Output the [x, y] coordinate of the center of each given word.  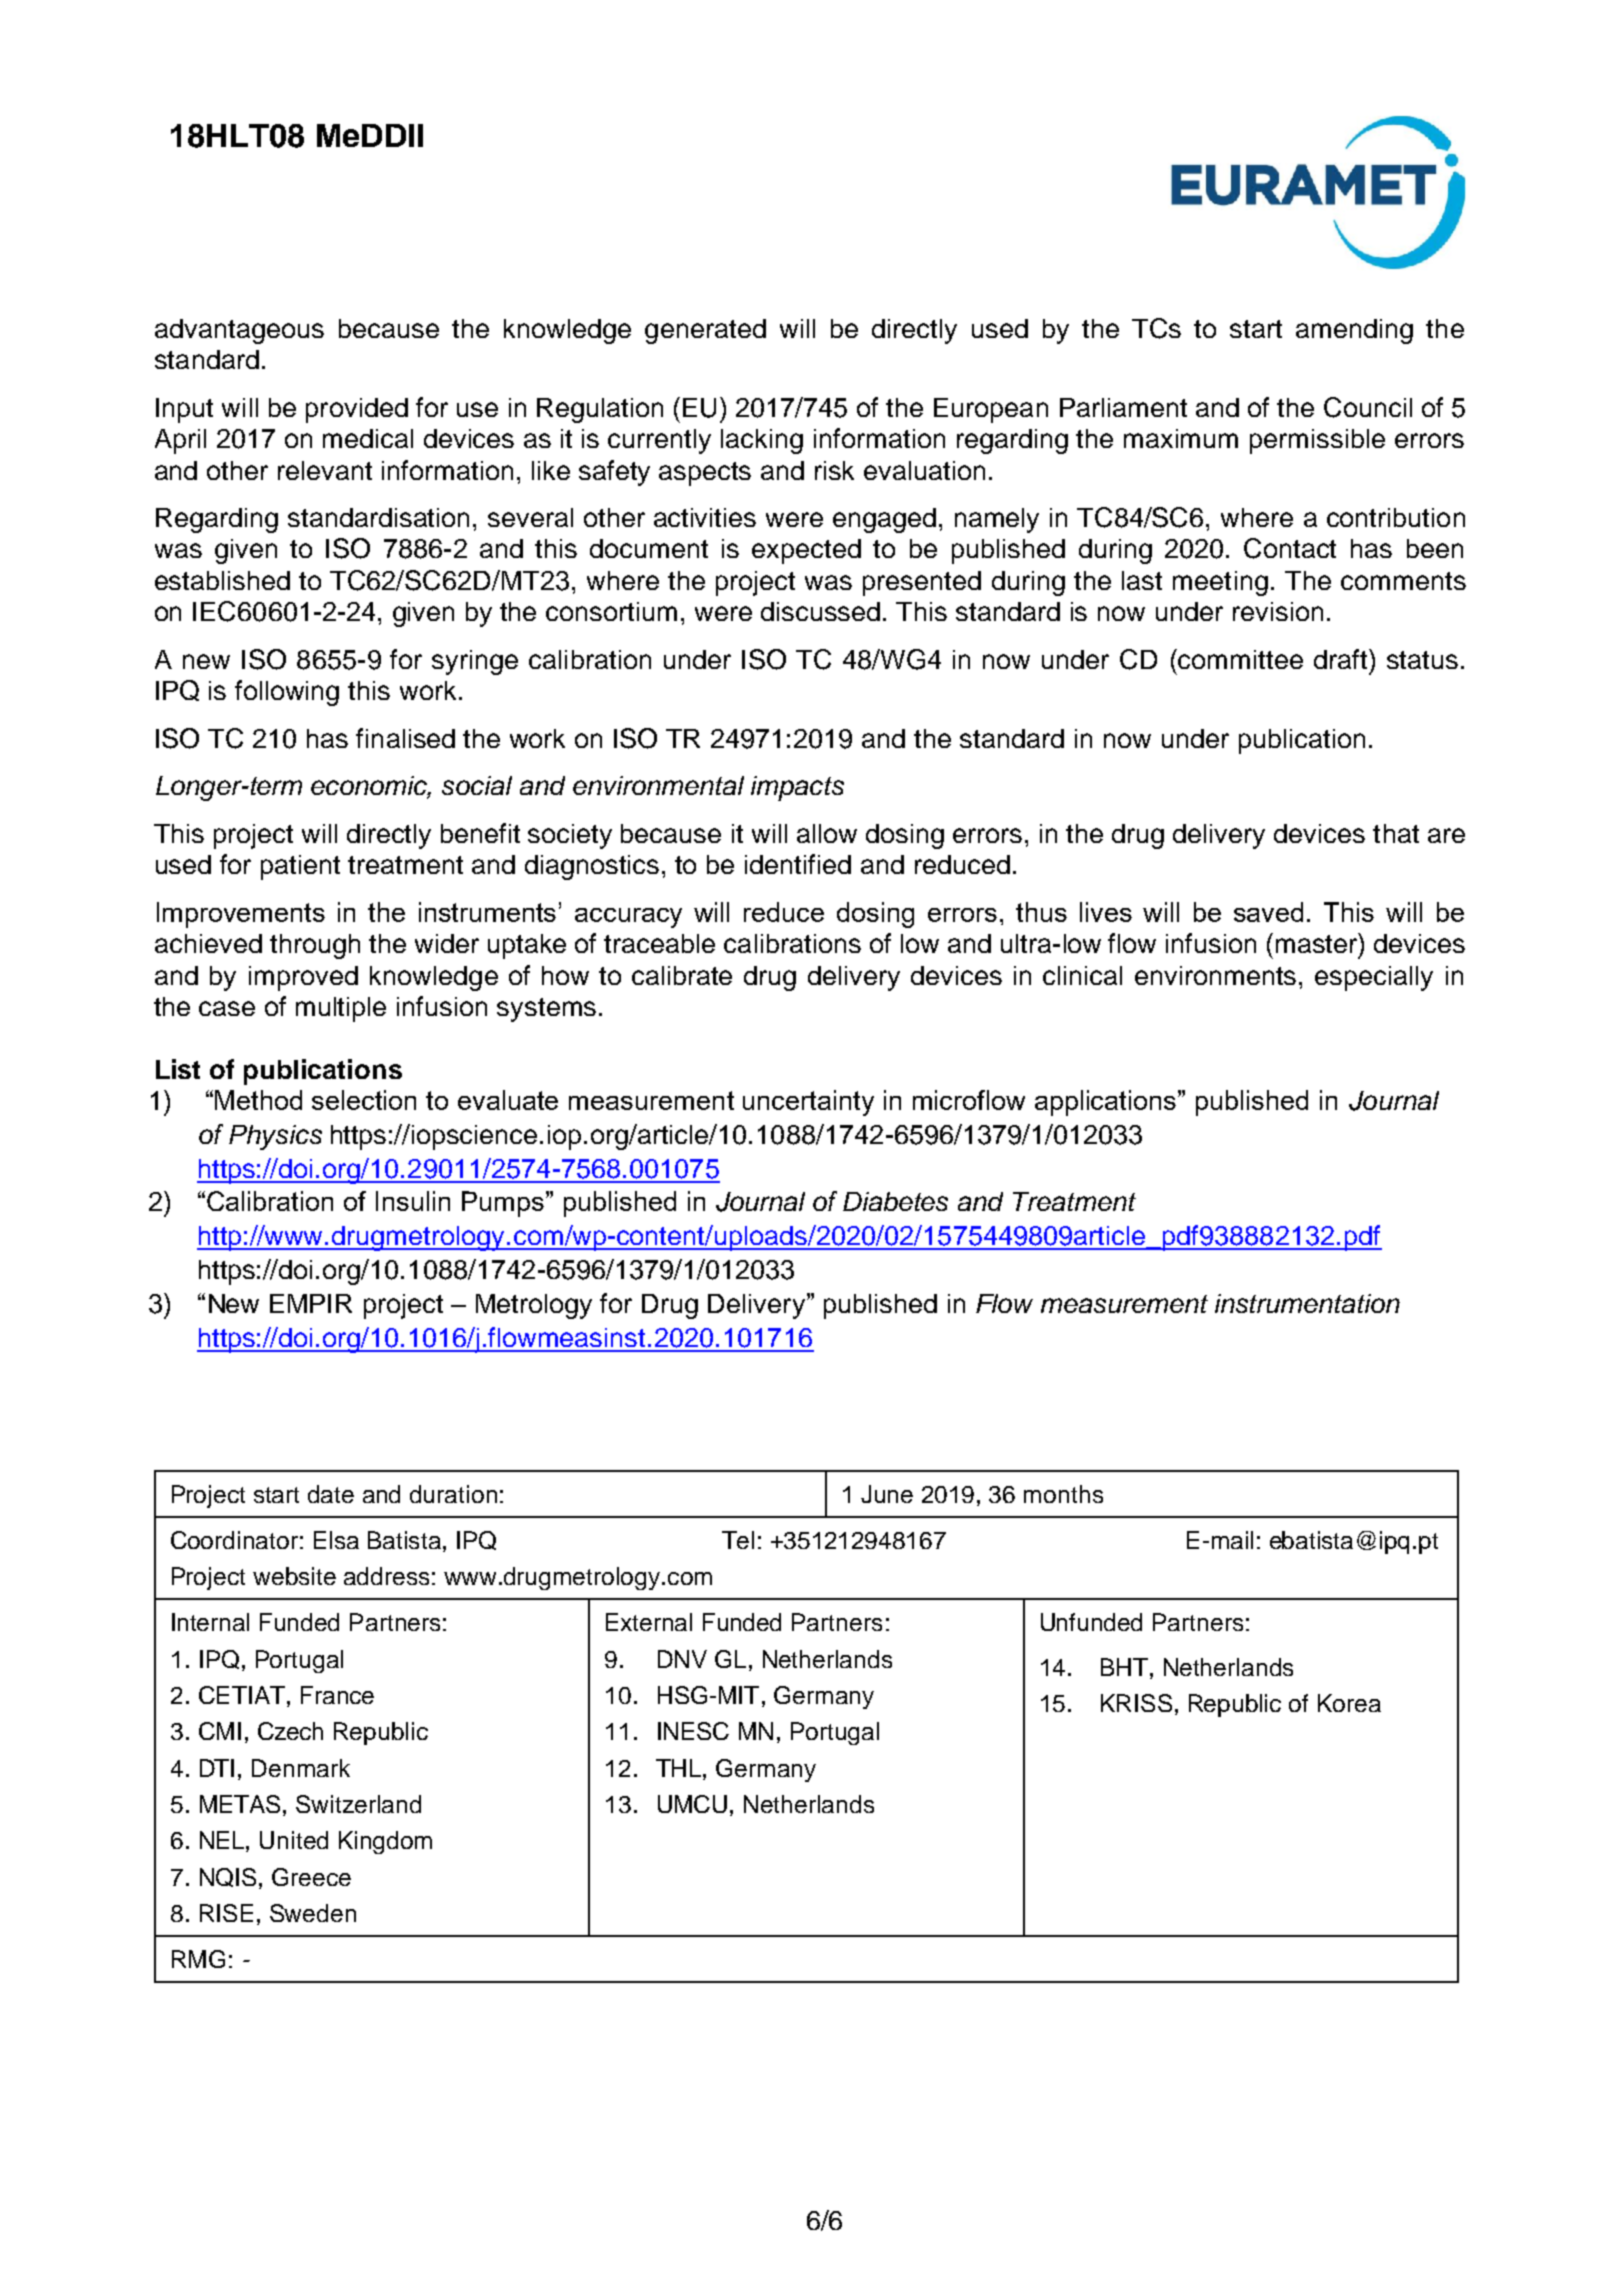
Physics [275, 1137]
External [649, 1622]
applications [1107, 1103]
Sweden [313, 1913]
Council [1368, 407]
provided [357, 410]
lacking [762, 441]
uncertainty [808, 1103]
